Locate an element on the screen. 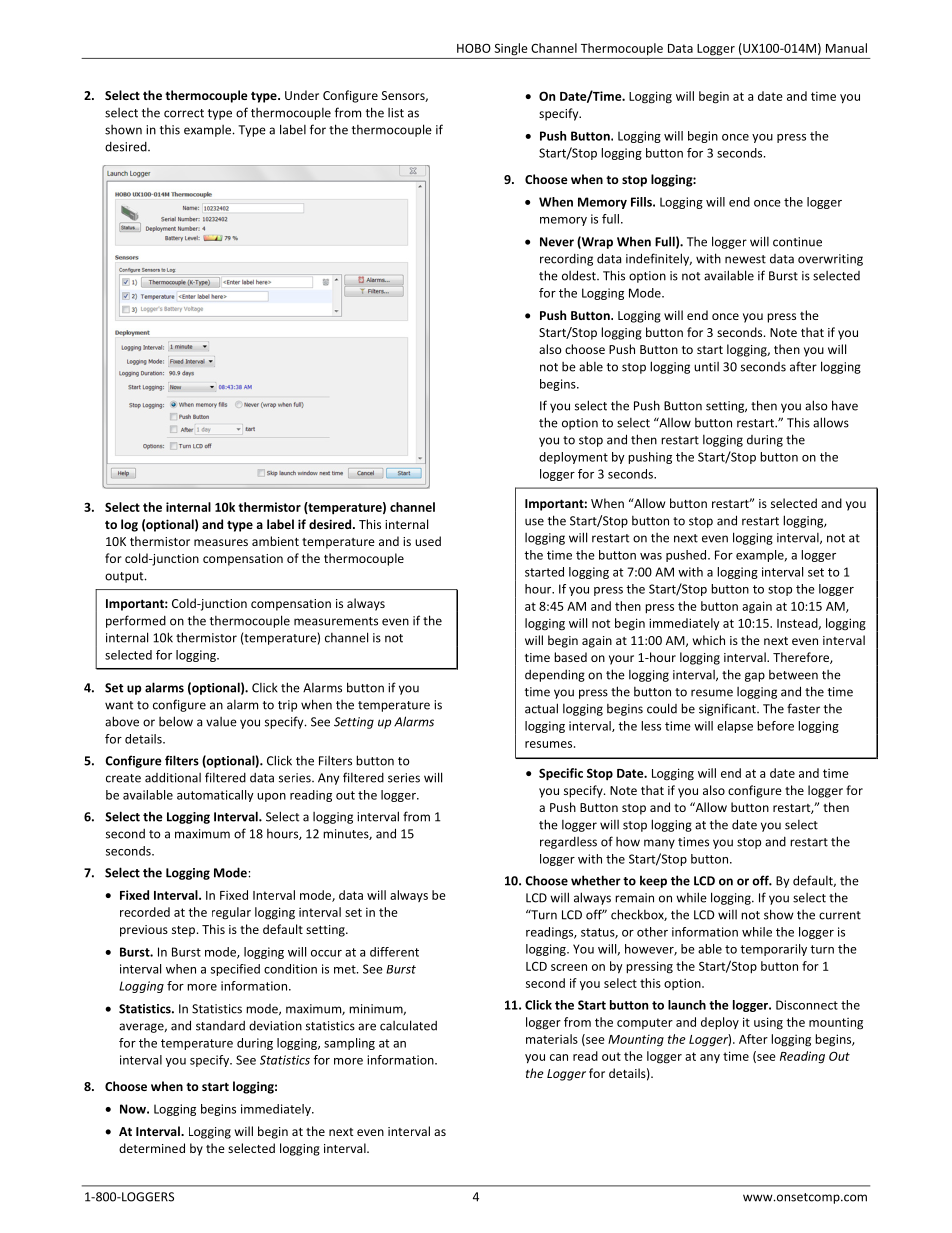 The height and width of the screenshot is (1233, 952). used is located at coordinates (428, 541).
